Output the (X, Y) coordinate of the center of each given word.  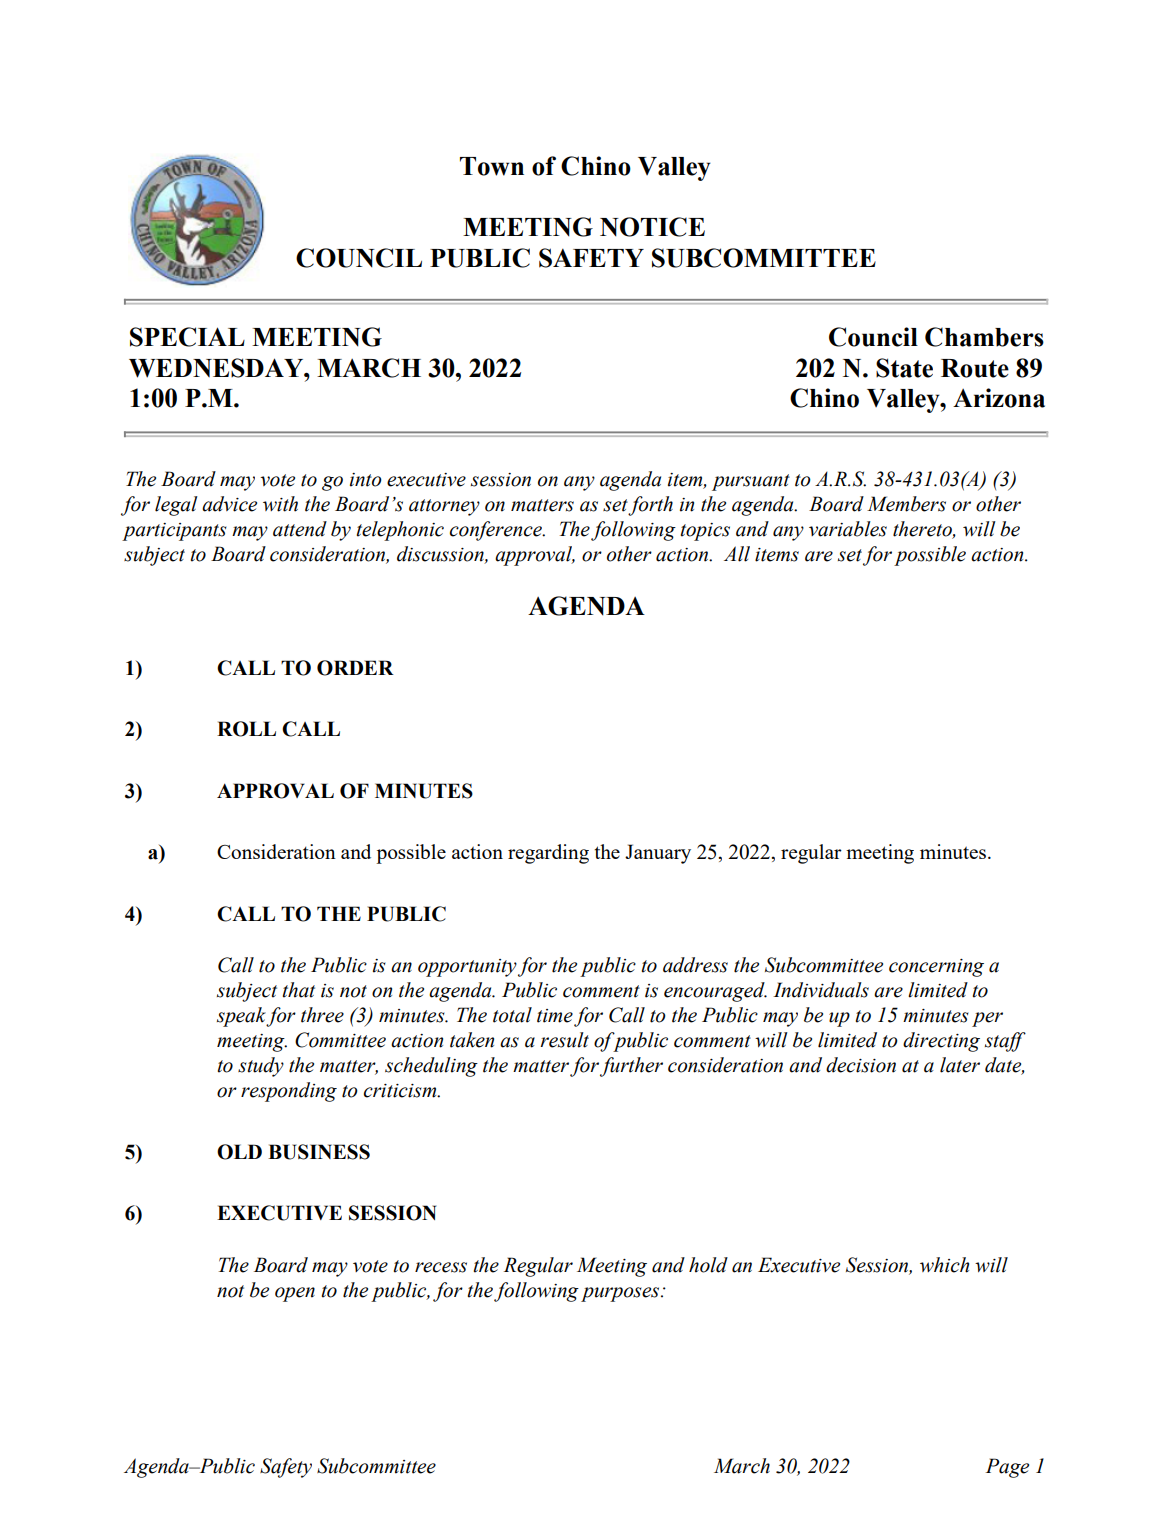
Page (1007, 1468)
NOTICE (652, 227)
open (295, 1294)
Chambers (984, 337)
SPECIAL (187, 337)
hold (708, 1265)
